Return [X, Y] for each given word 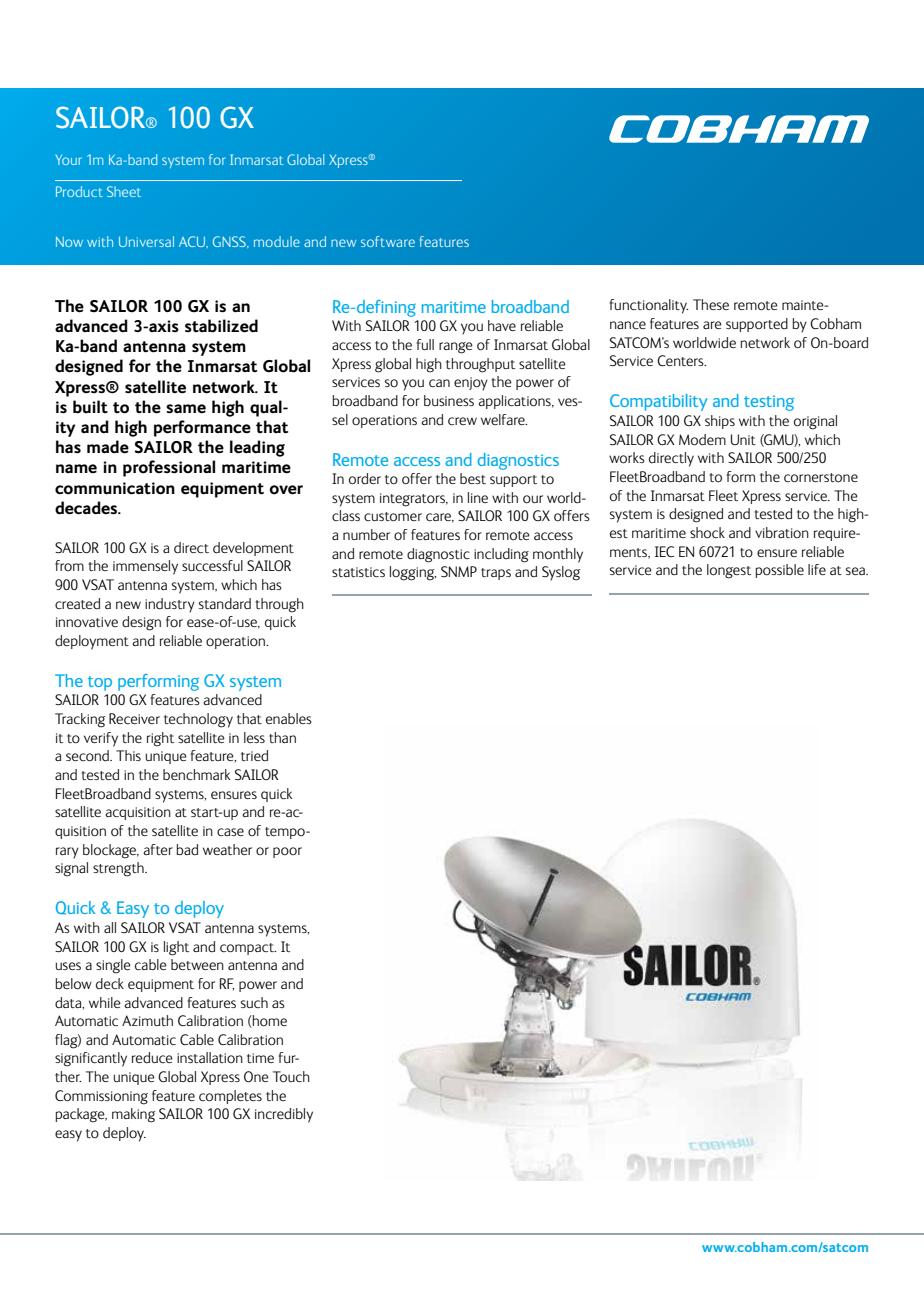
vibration [782, 532]
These [711, 304]
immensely [145, 567]
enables [289, 718]
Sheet [124, 191]
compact [248, 949]
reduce [152, 1058]
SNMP [459, 571]
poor [287, 852]
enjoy [471, 384]
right [160, 739]
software [388, 241]
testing [769, 403]
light [176, 948]
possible [780, 571]
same [186, 409]
